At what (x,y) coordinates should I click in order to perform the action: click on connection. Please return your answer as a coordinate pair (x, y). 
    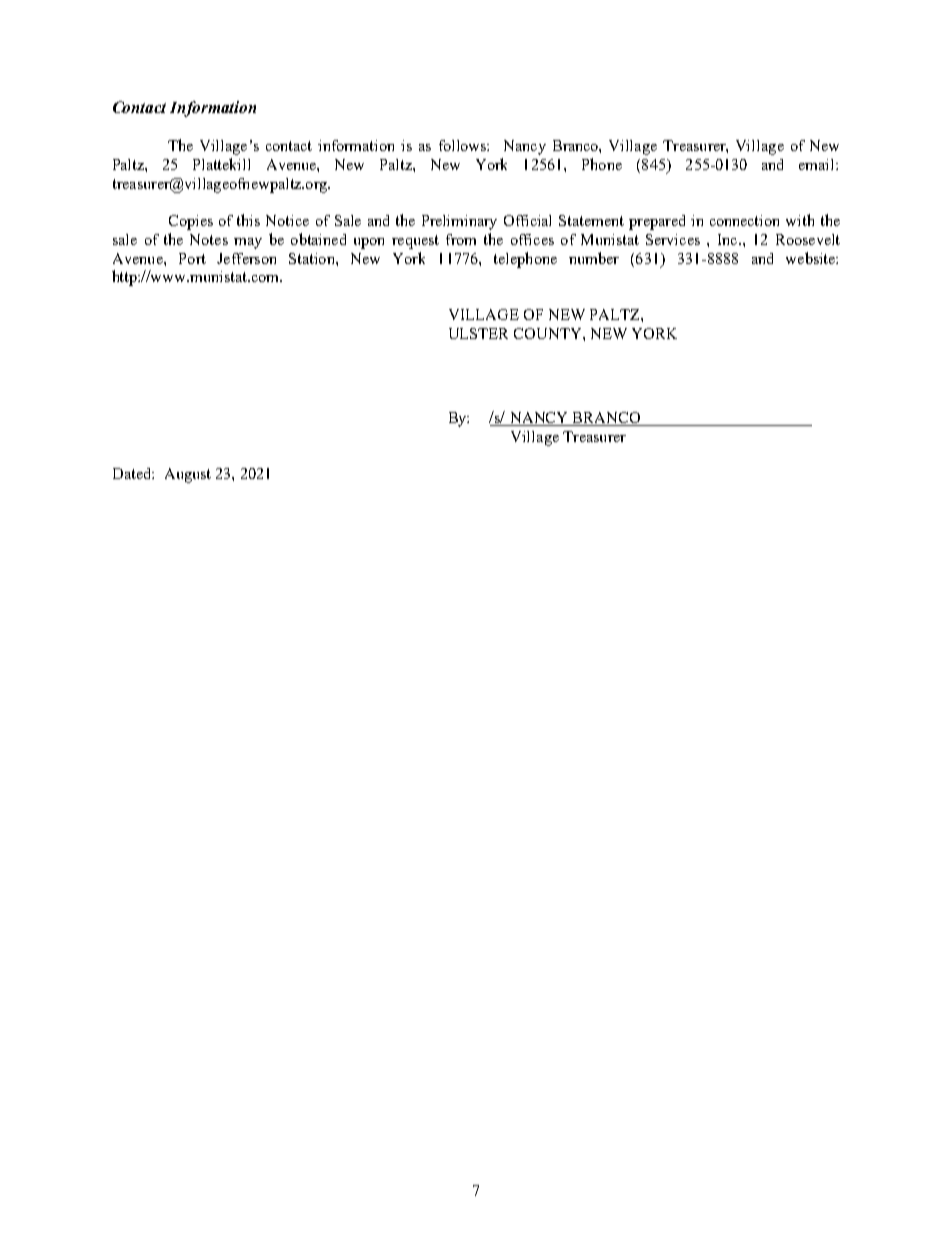
    Looking at the image, I should click on (744, 220).
